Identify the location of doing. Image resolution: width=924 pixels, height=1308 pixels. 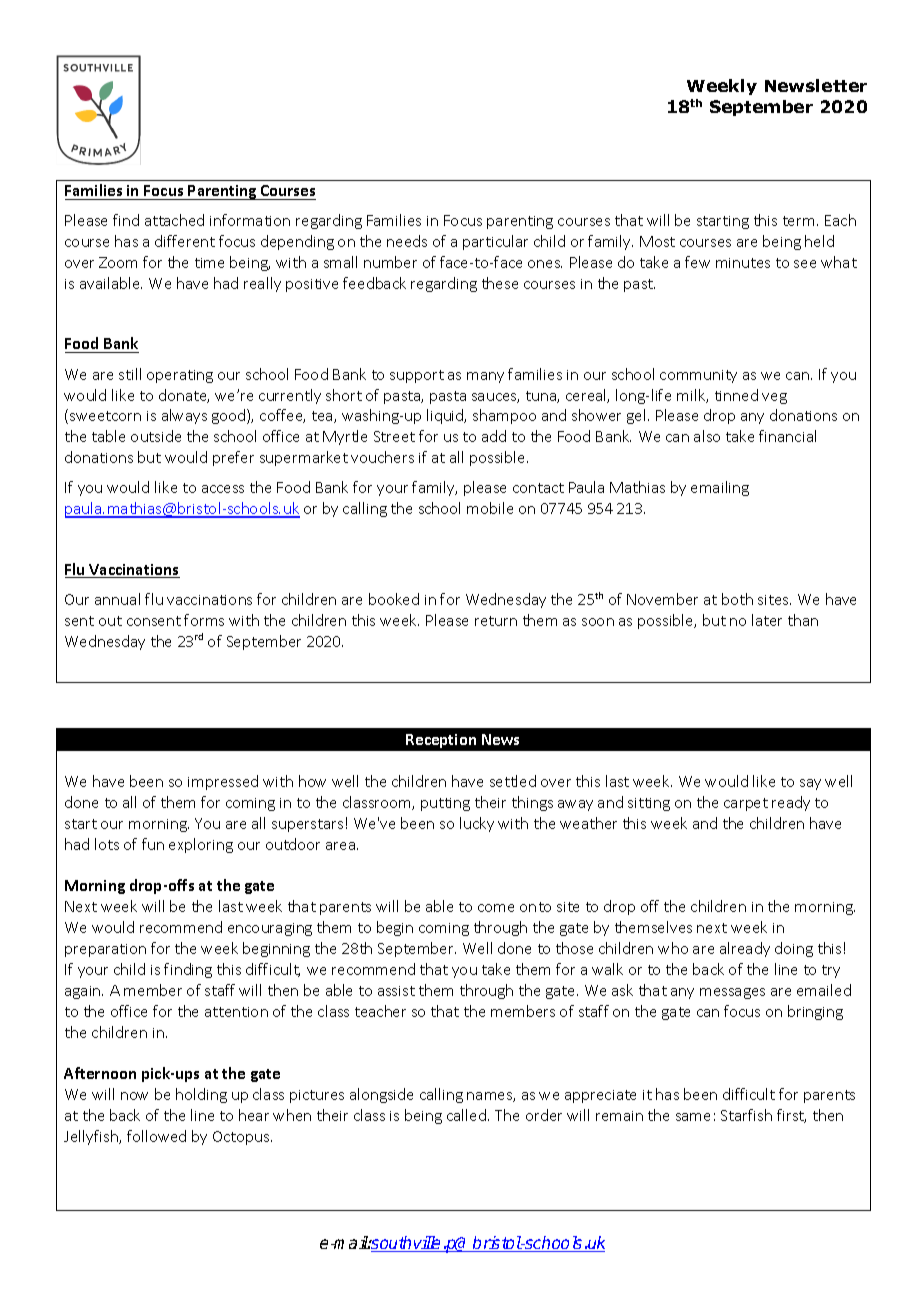
(794, 949).
